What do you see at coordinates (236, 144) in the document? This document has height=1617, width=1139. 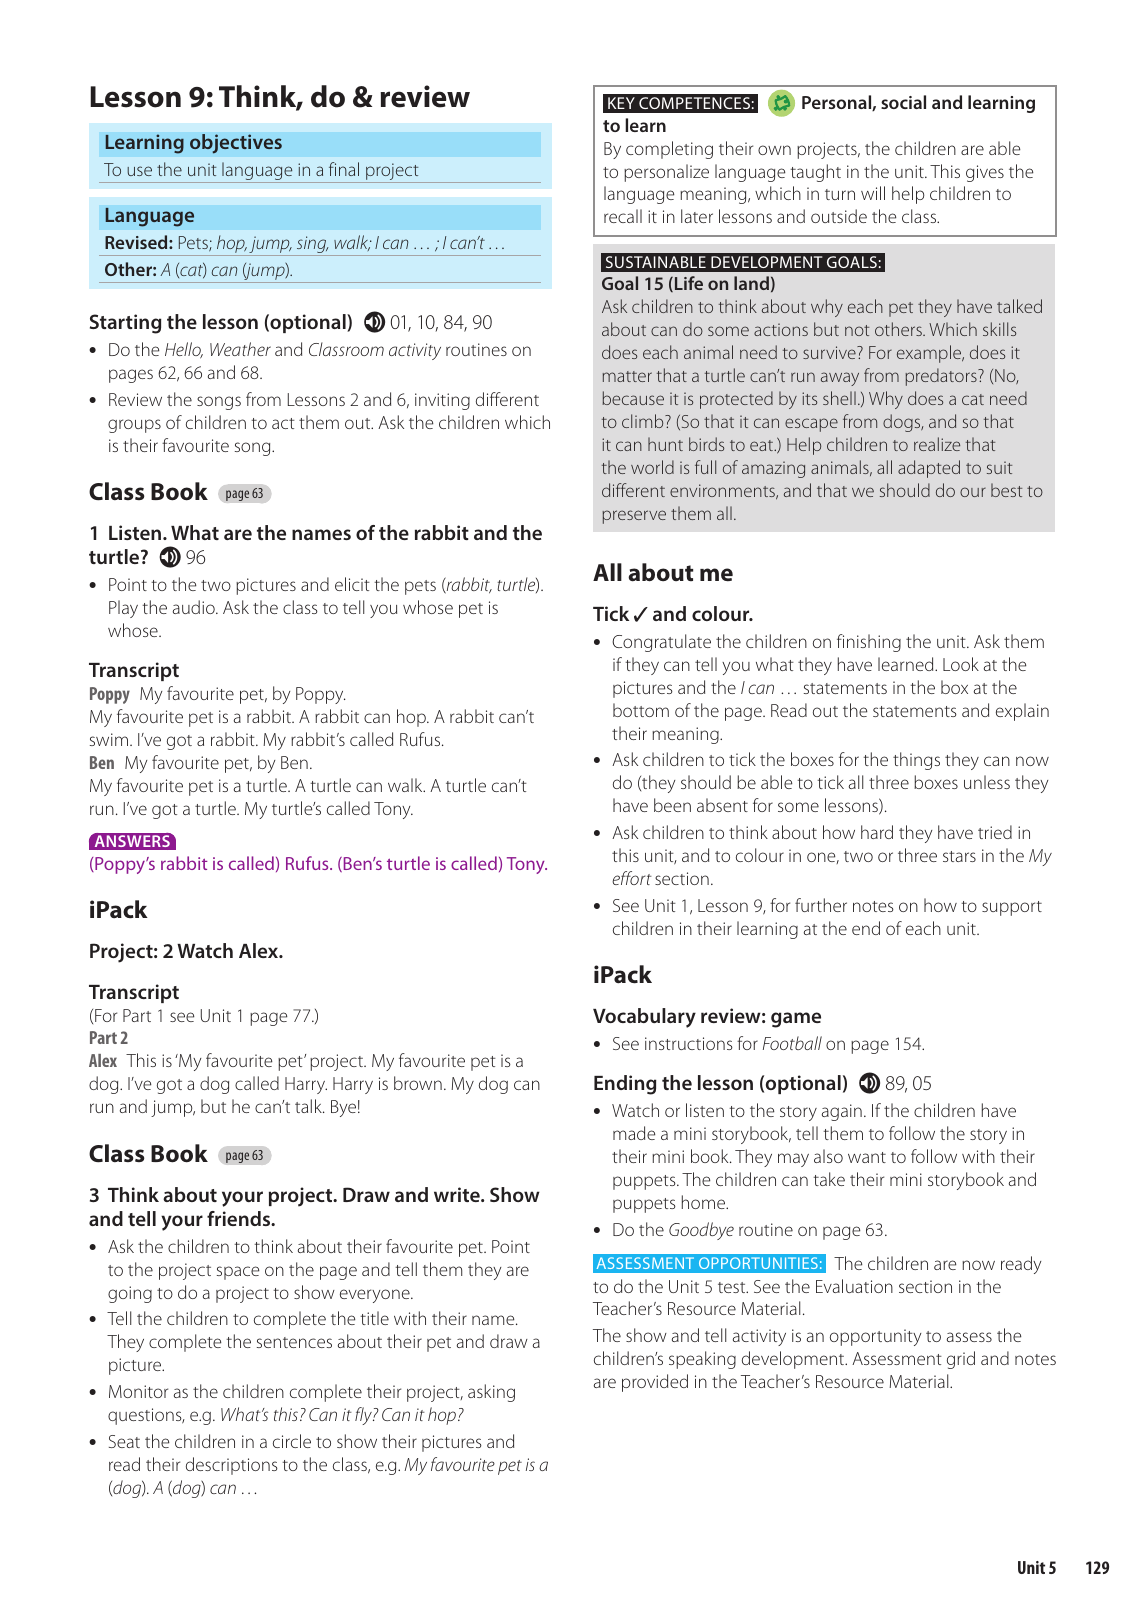 I see `objectives` at bounding box center [236, 144].
